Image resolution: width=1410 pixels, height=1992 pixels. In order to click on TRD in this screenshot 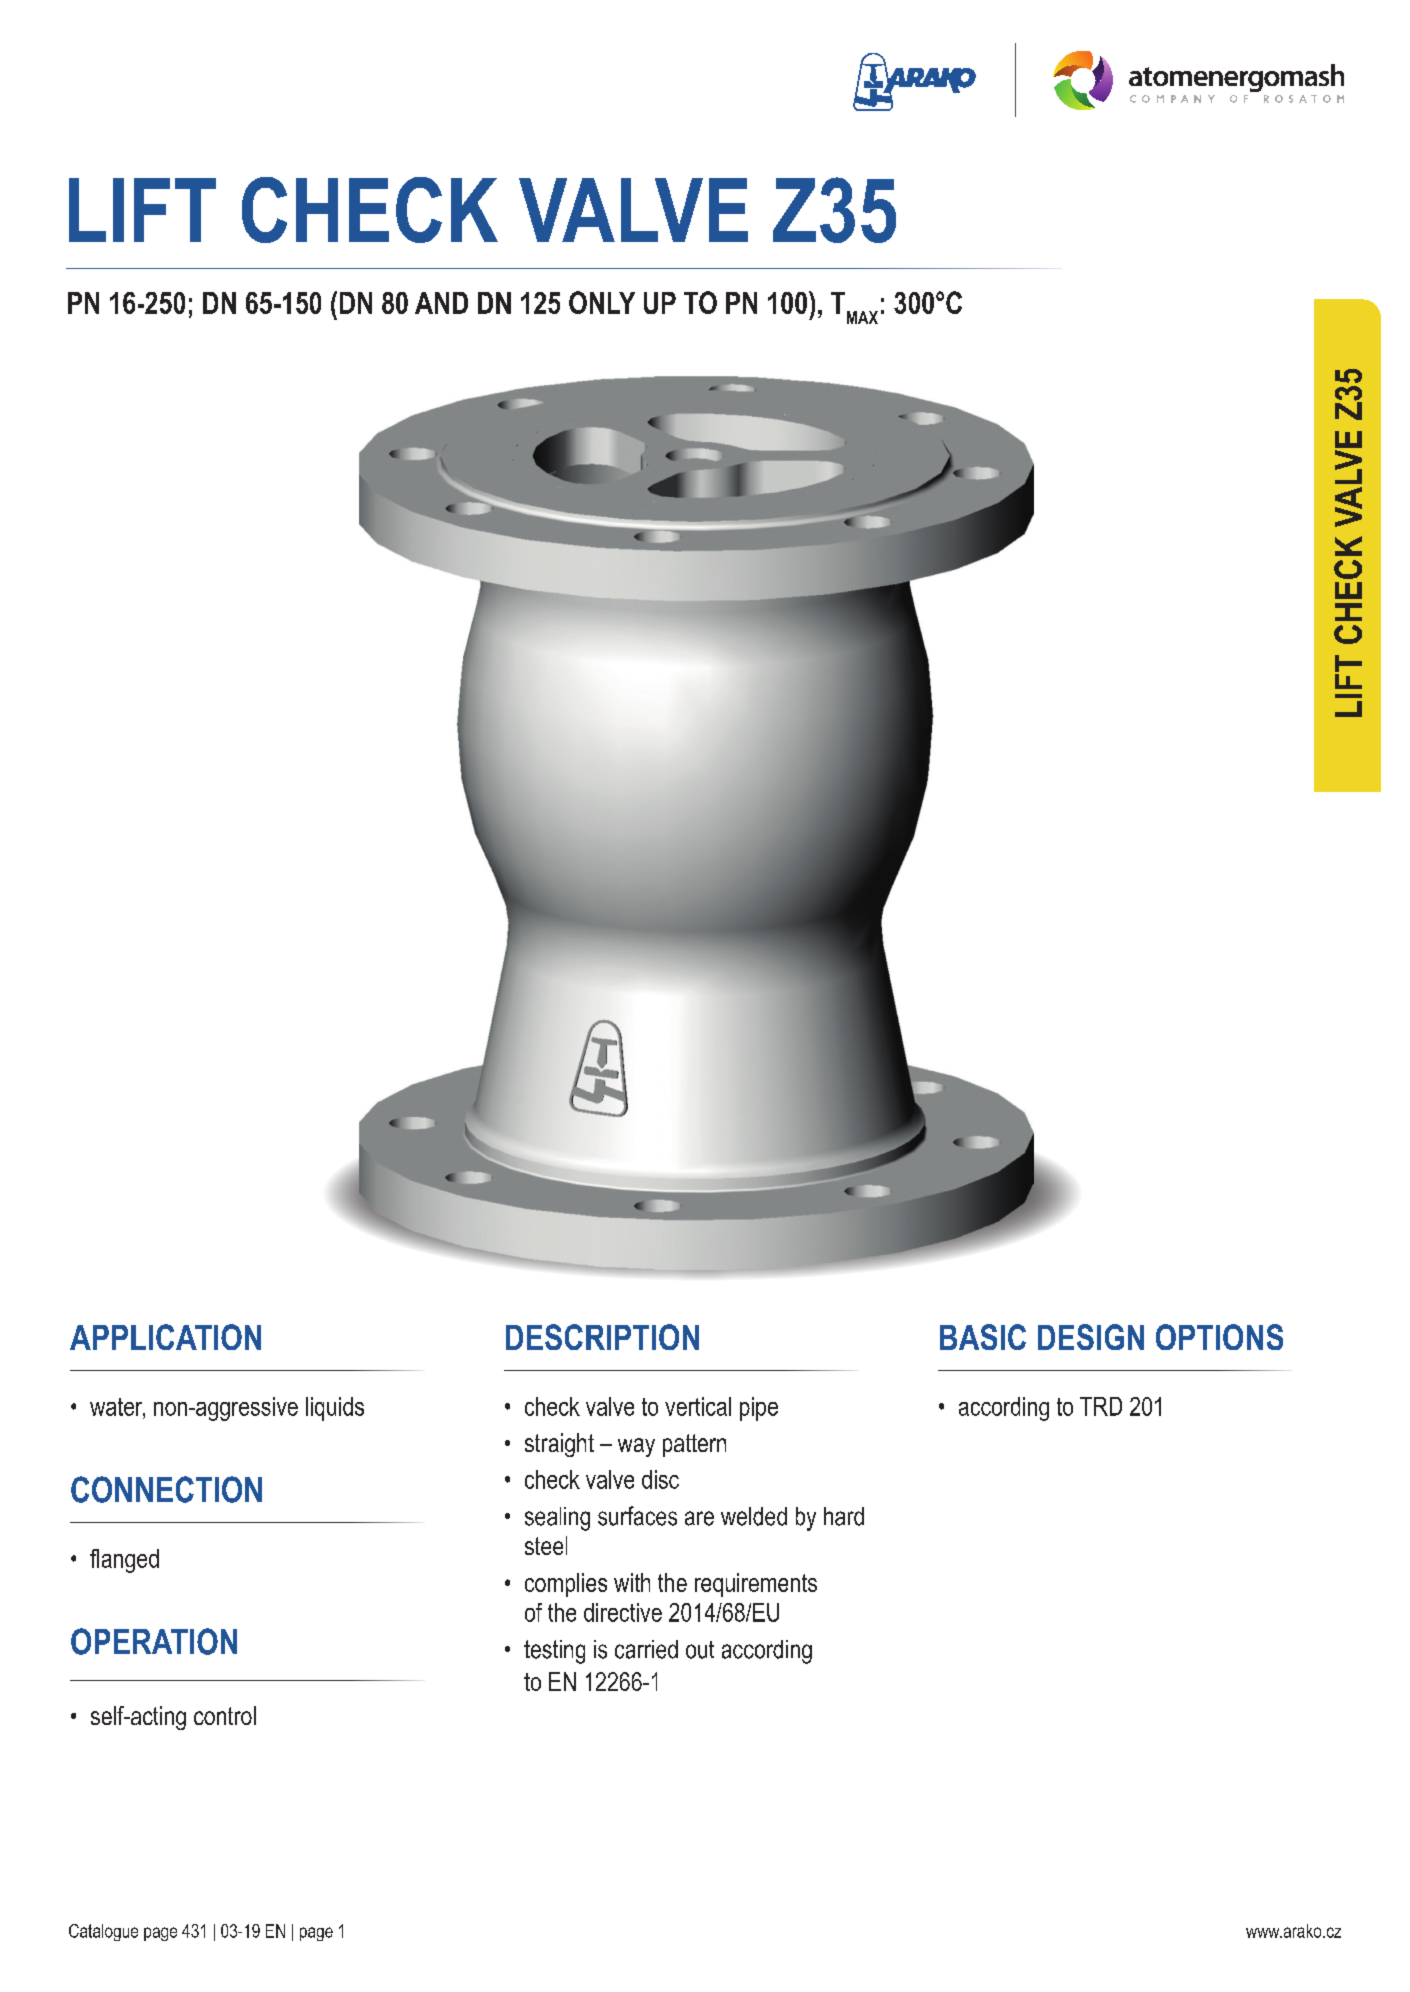, I will do `click(1101, 1406)`.
